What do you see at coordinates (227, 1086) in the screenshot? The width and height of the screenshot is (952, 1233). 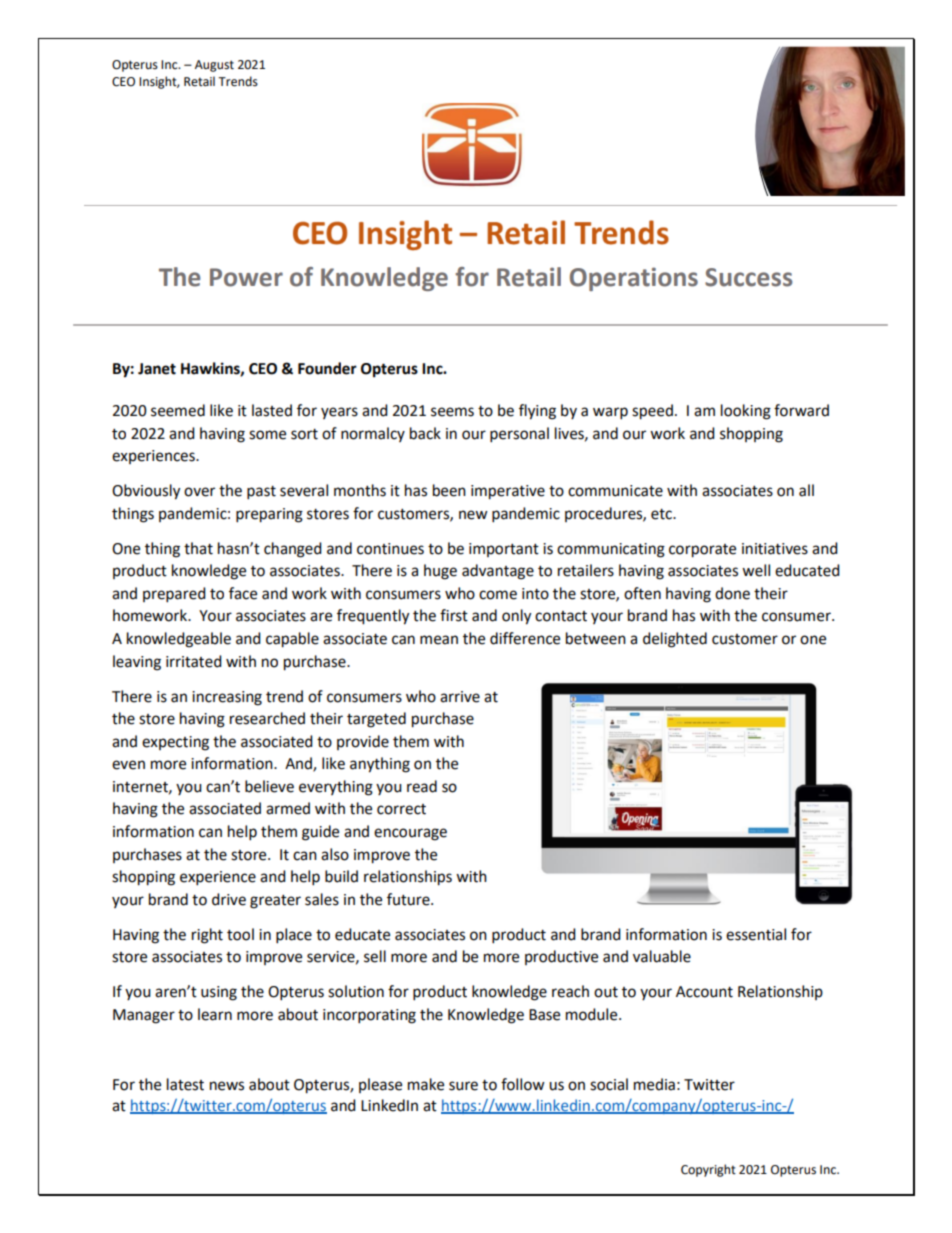 I see `news` at bounding box center [227, 1086].
